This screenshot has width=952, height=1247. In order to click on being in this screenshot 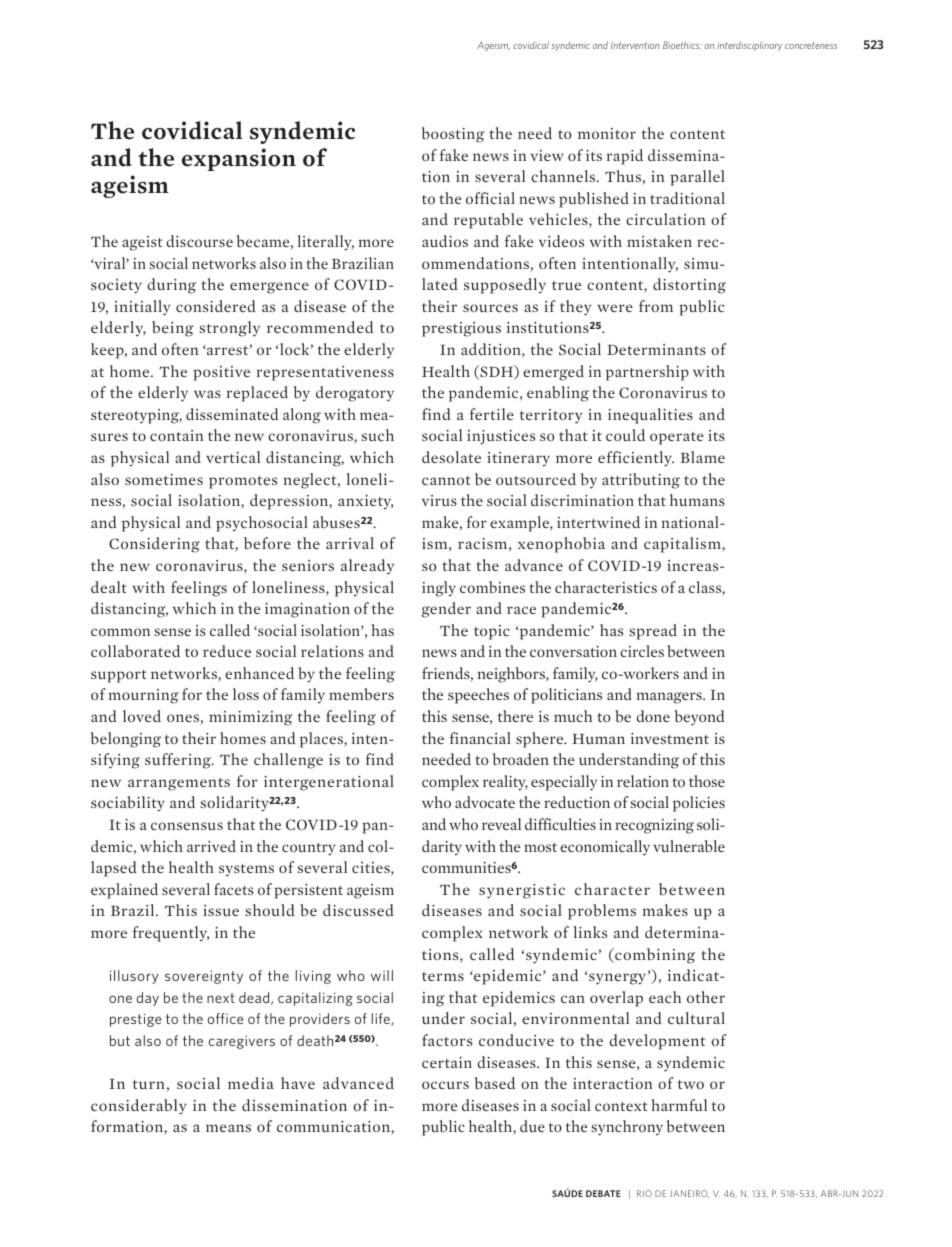, I will do `click(173, 329)`.
